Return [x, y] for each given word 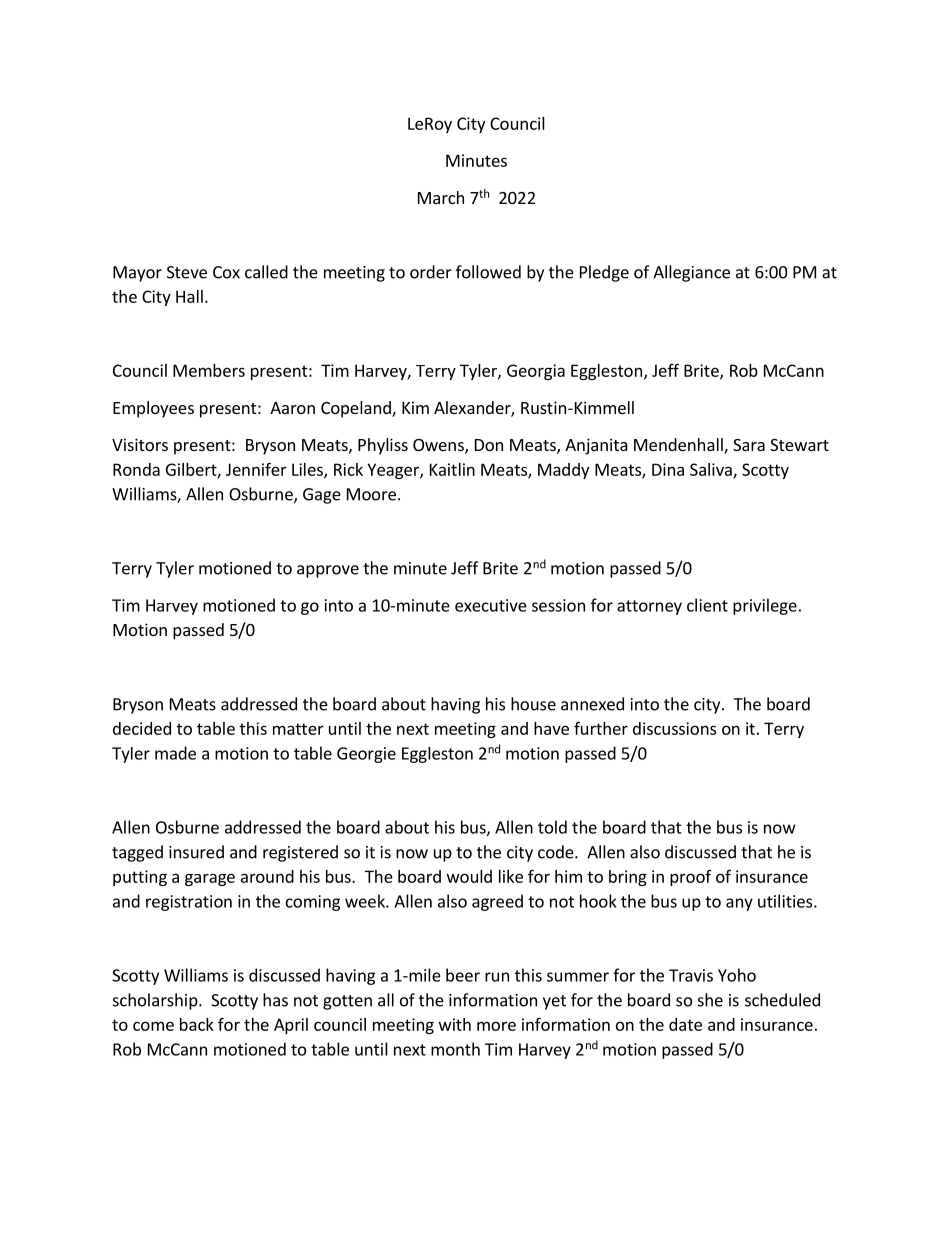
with [455, 1024]
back [197, 1024]
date [685, 1024]
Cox [226, 272]
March [441, 197]
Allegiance [691, 273]
